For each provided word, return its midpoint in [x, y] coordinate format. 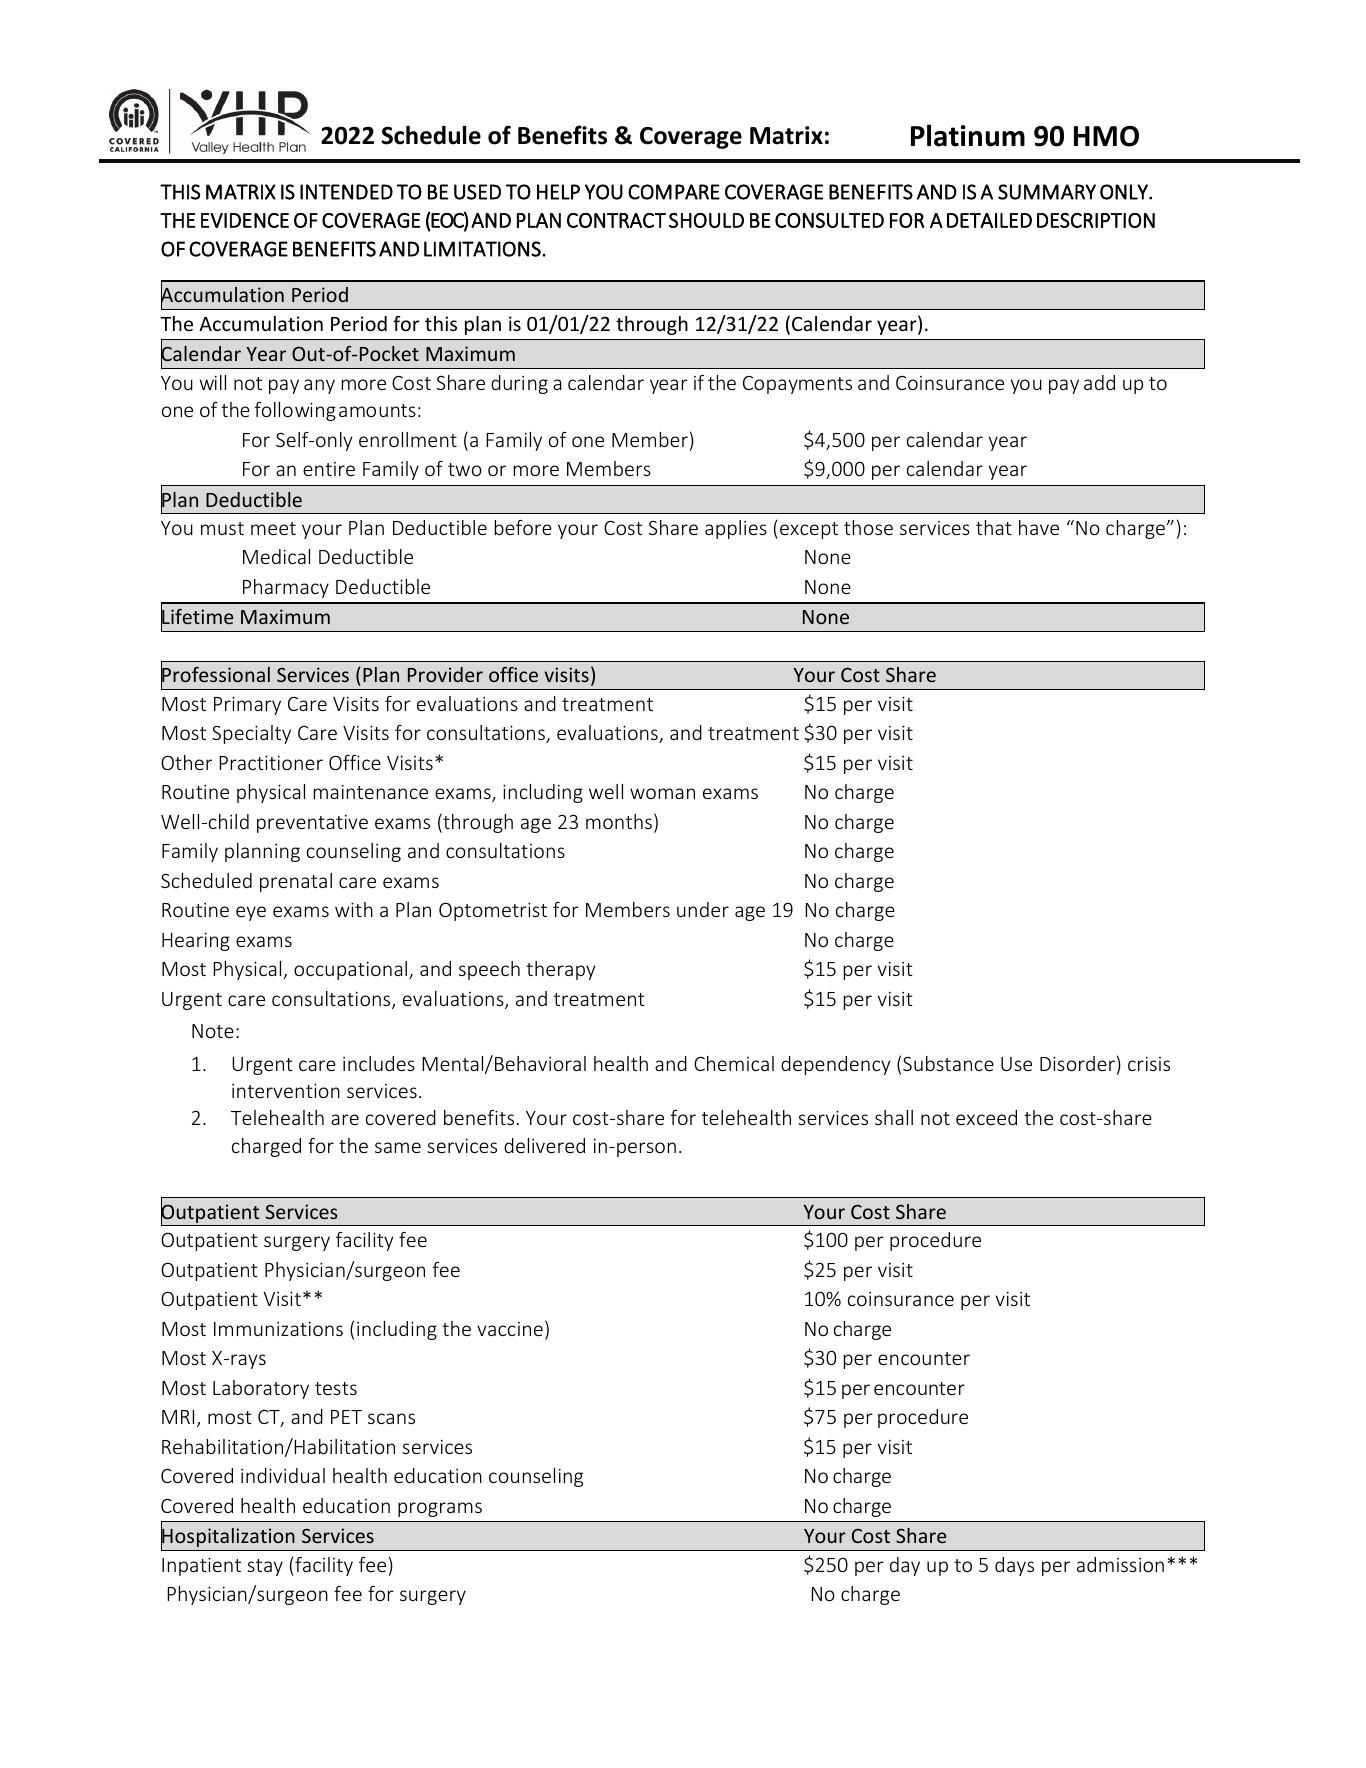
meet [273, 528]
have [1039, 527]
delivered [544, 1145]
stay [265, 1567]
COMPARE [674, 192]
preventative [312, 824]
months [619, 821]
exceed [986, 1117]
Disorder [1077, 1063]
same [398, 1147]
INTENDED [346, 192]
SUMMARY [1047, 192]
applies [736, 529]
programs [440, 1509]
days [1014, 1566]
